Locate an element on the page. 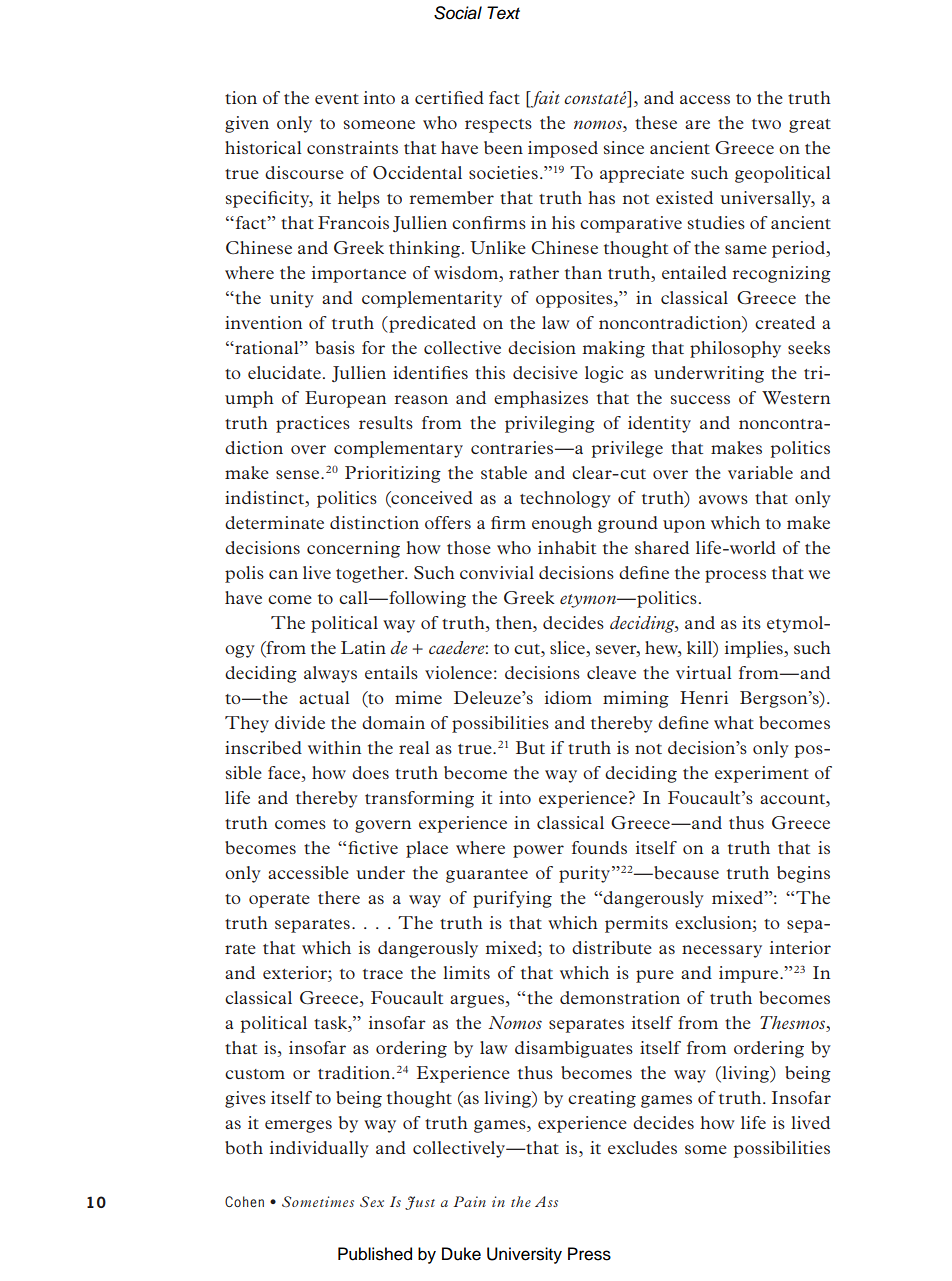 The image size is (952, 1281). trace is located at coordinates (383, 974).
